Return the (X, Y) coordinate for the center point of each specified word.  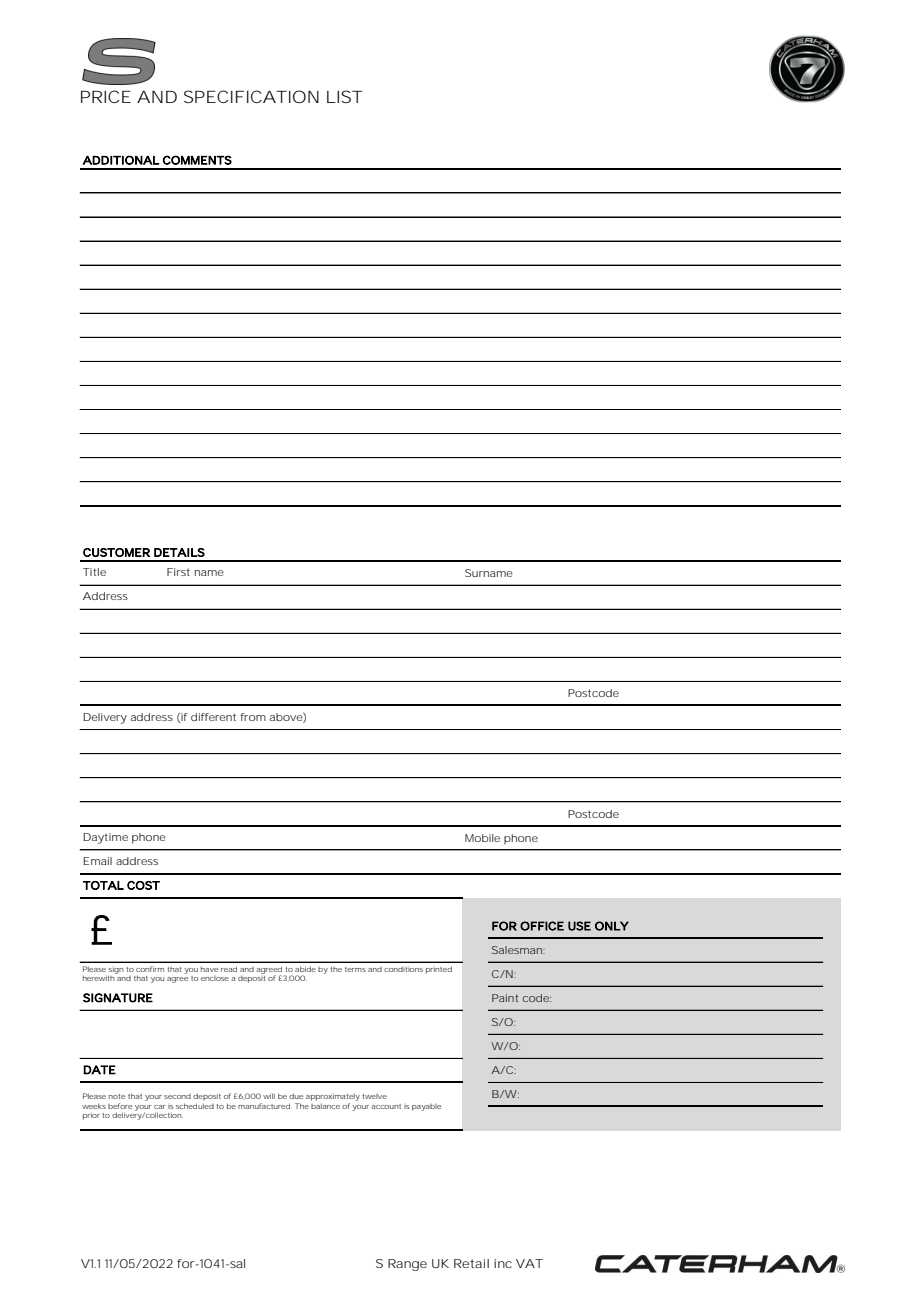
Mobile (482, 838)
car (159, 1107)
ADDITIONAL (121, 160)
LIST (345, 96)
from (253, 717)
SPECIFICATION (251, 96)
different (213, 717)
